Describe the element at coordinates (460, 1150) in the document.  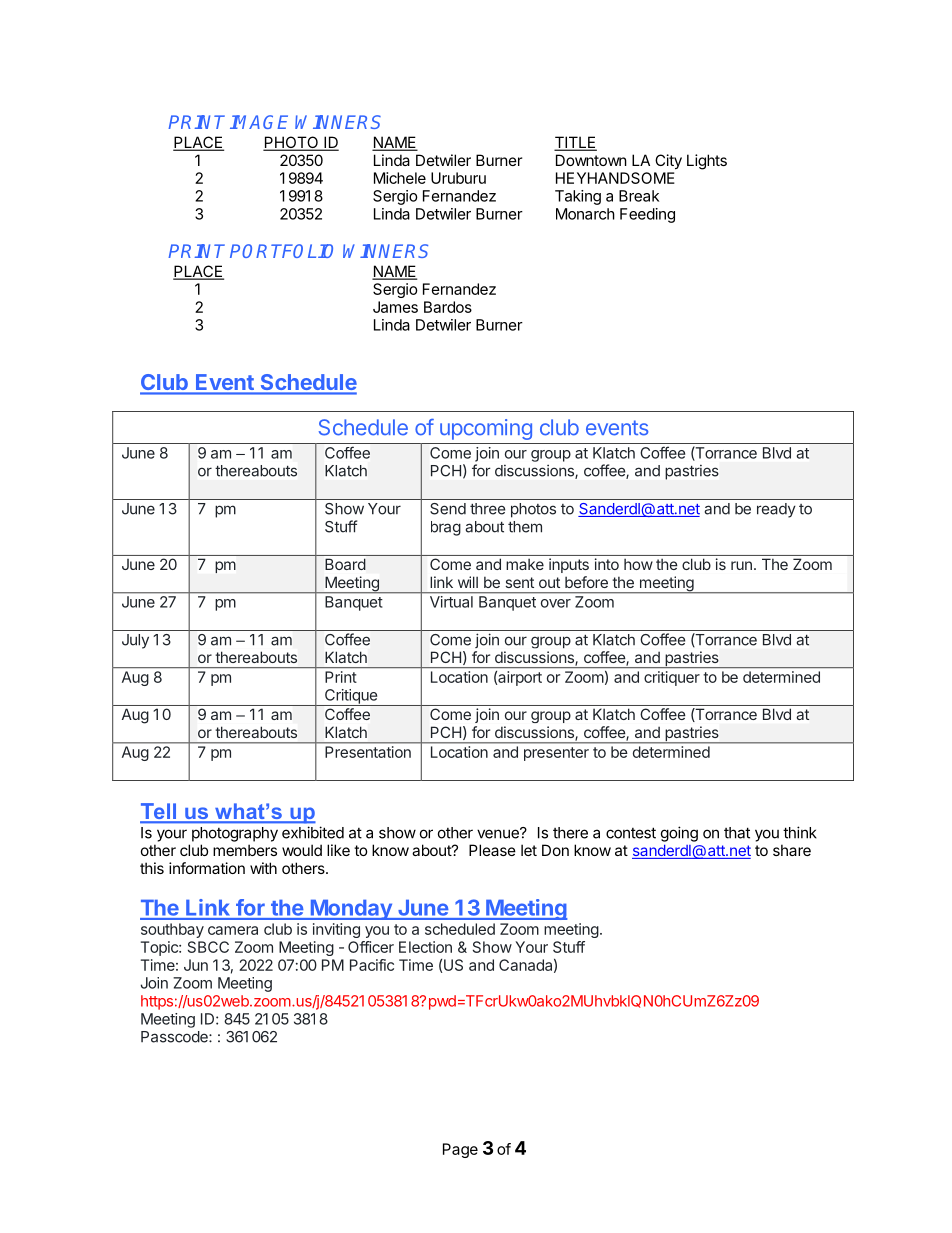
I see `Page` at that location.
